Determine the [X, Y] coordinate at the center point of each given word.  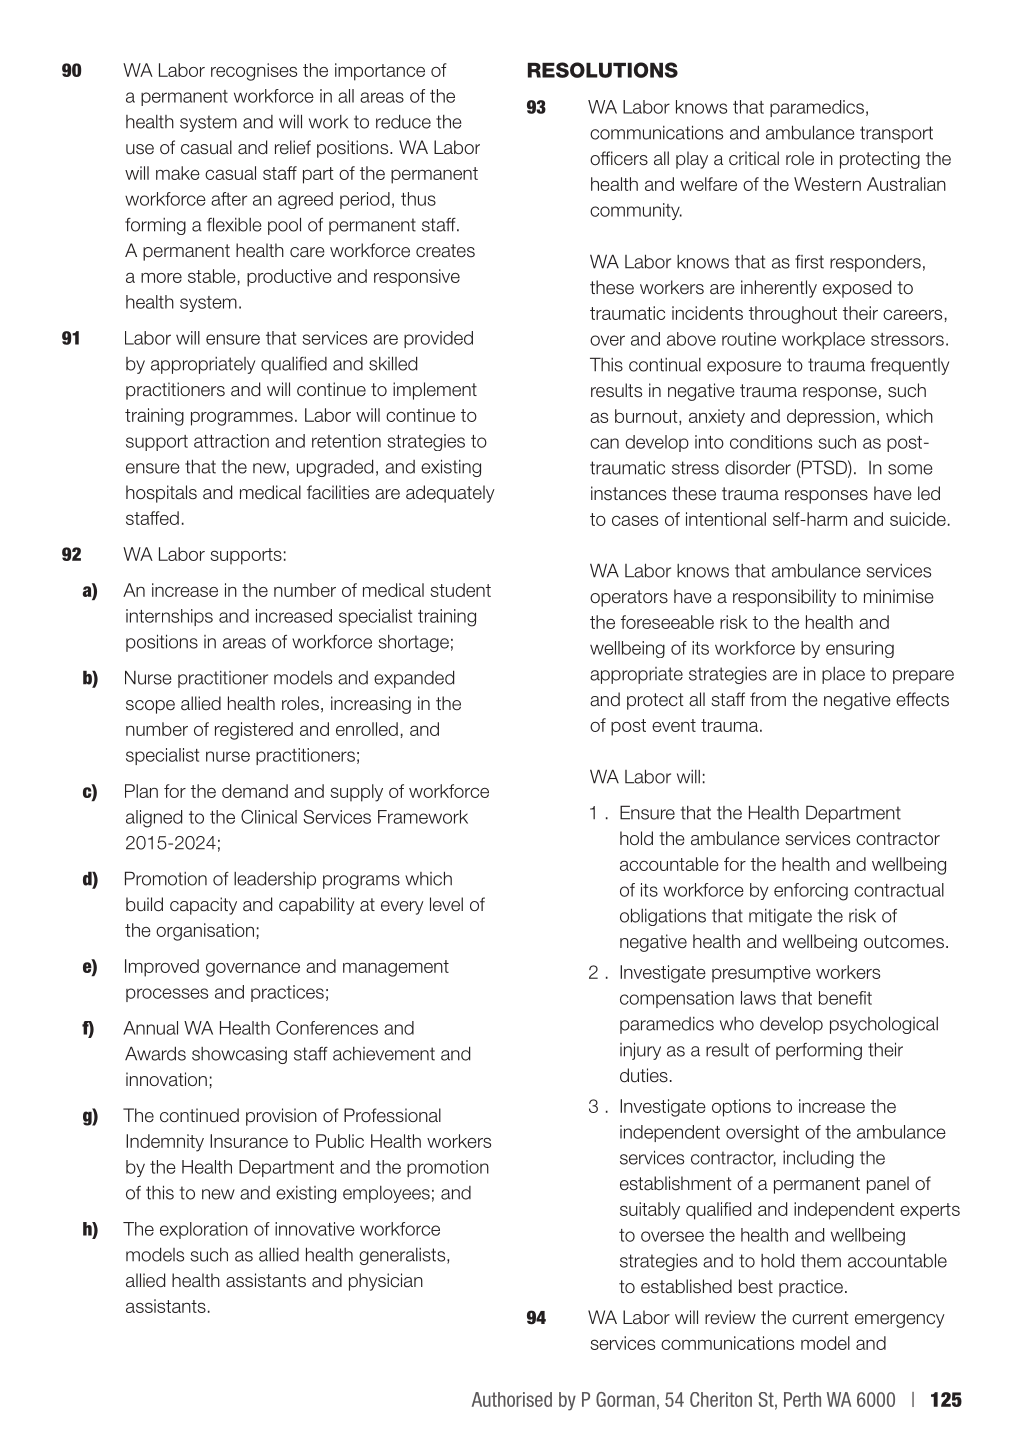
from [768, 699]
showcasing [239, 1055]
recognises [254, 72]
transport [896, 134]
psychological [884, 1025]
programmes [242, 418]
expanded [414, 679]
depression [831, 418]
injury [640, 1051]
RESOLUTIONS [603, 70]
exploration [204, 1230]
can [604, 443]
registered [254, 731]
